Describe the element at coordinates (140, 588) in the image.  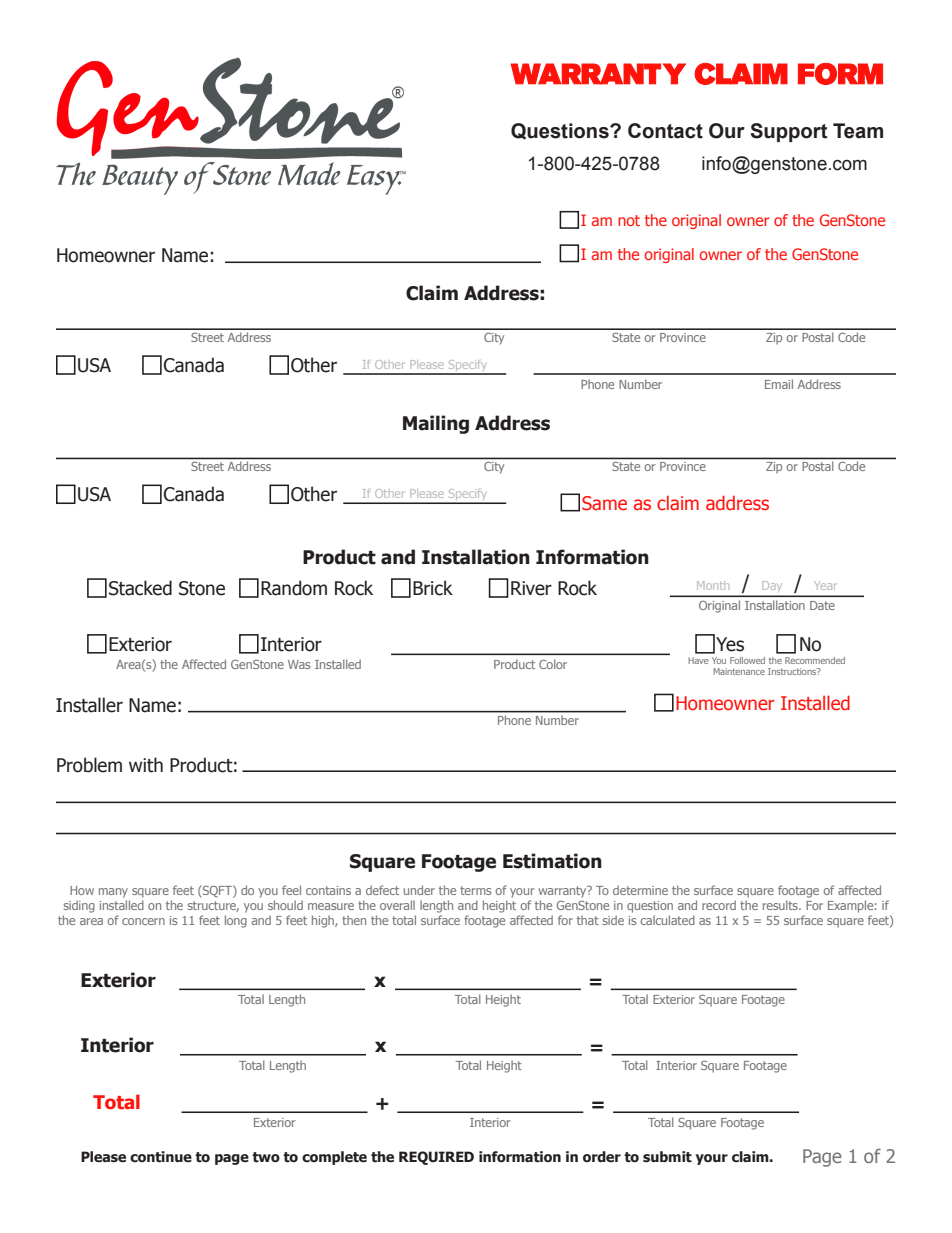
I see `Stacked` at that location.
